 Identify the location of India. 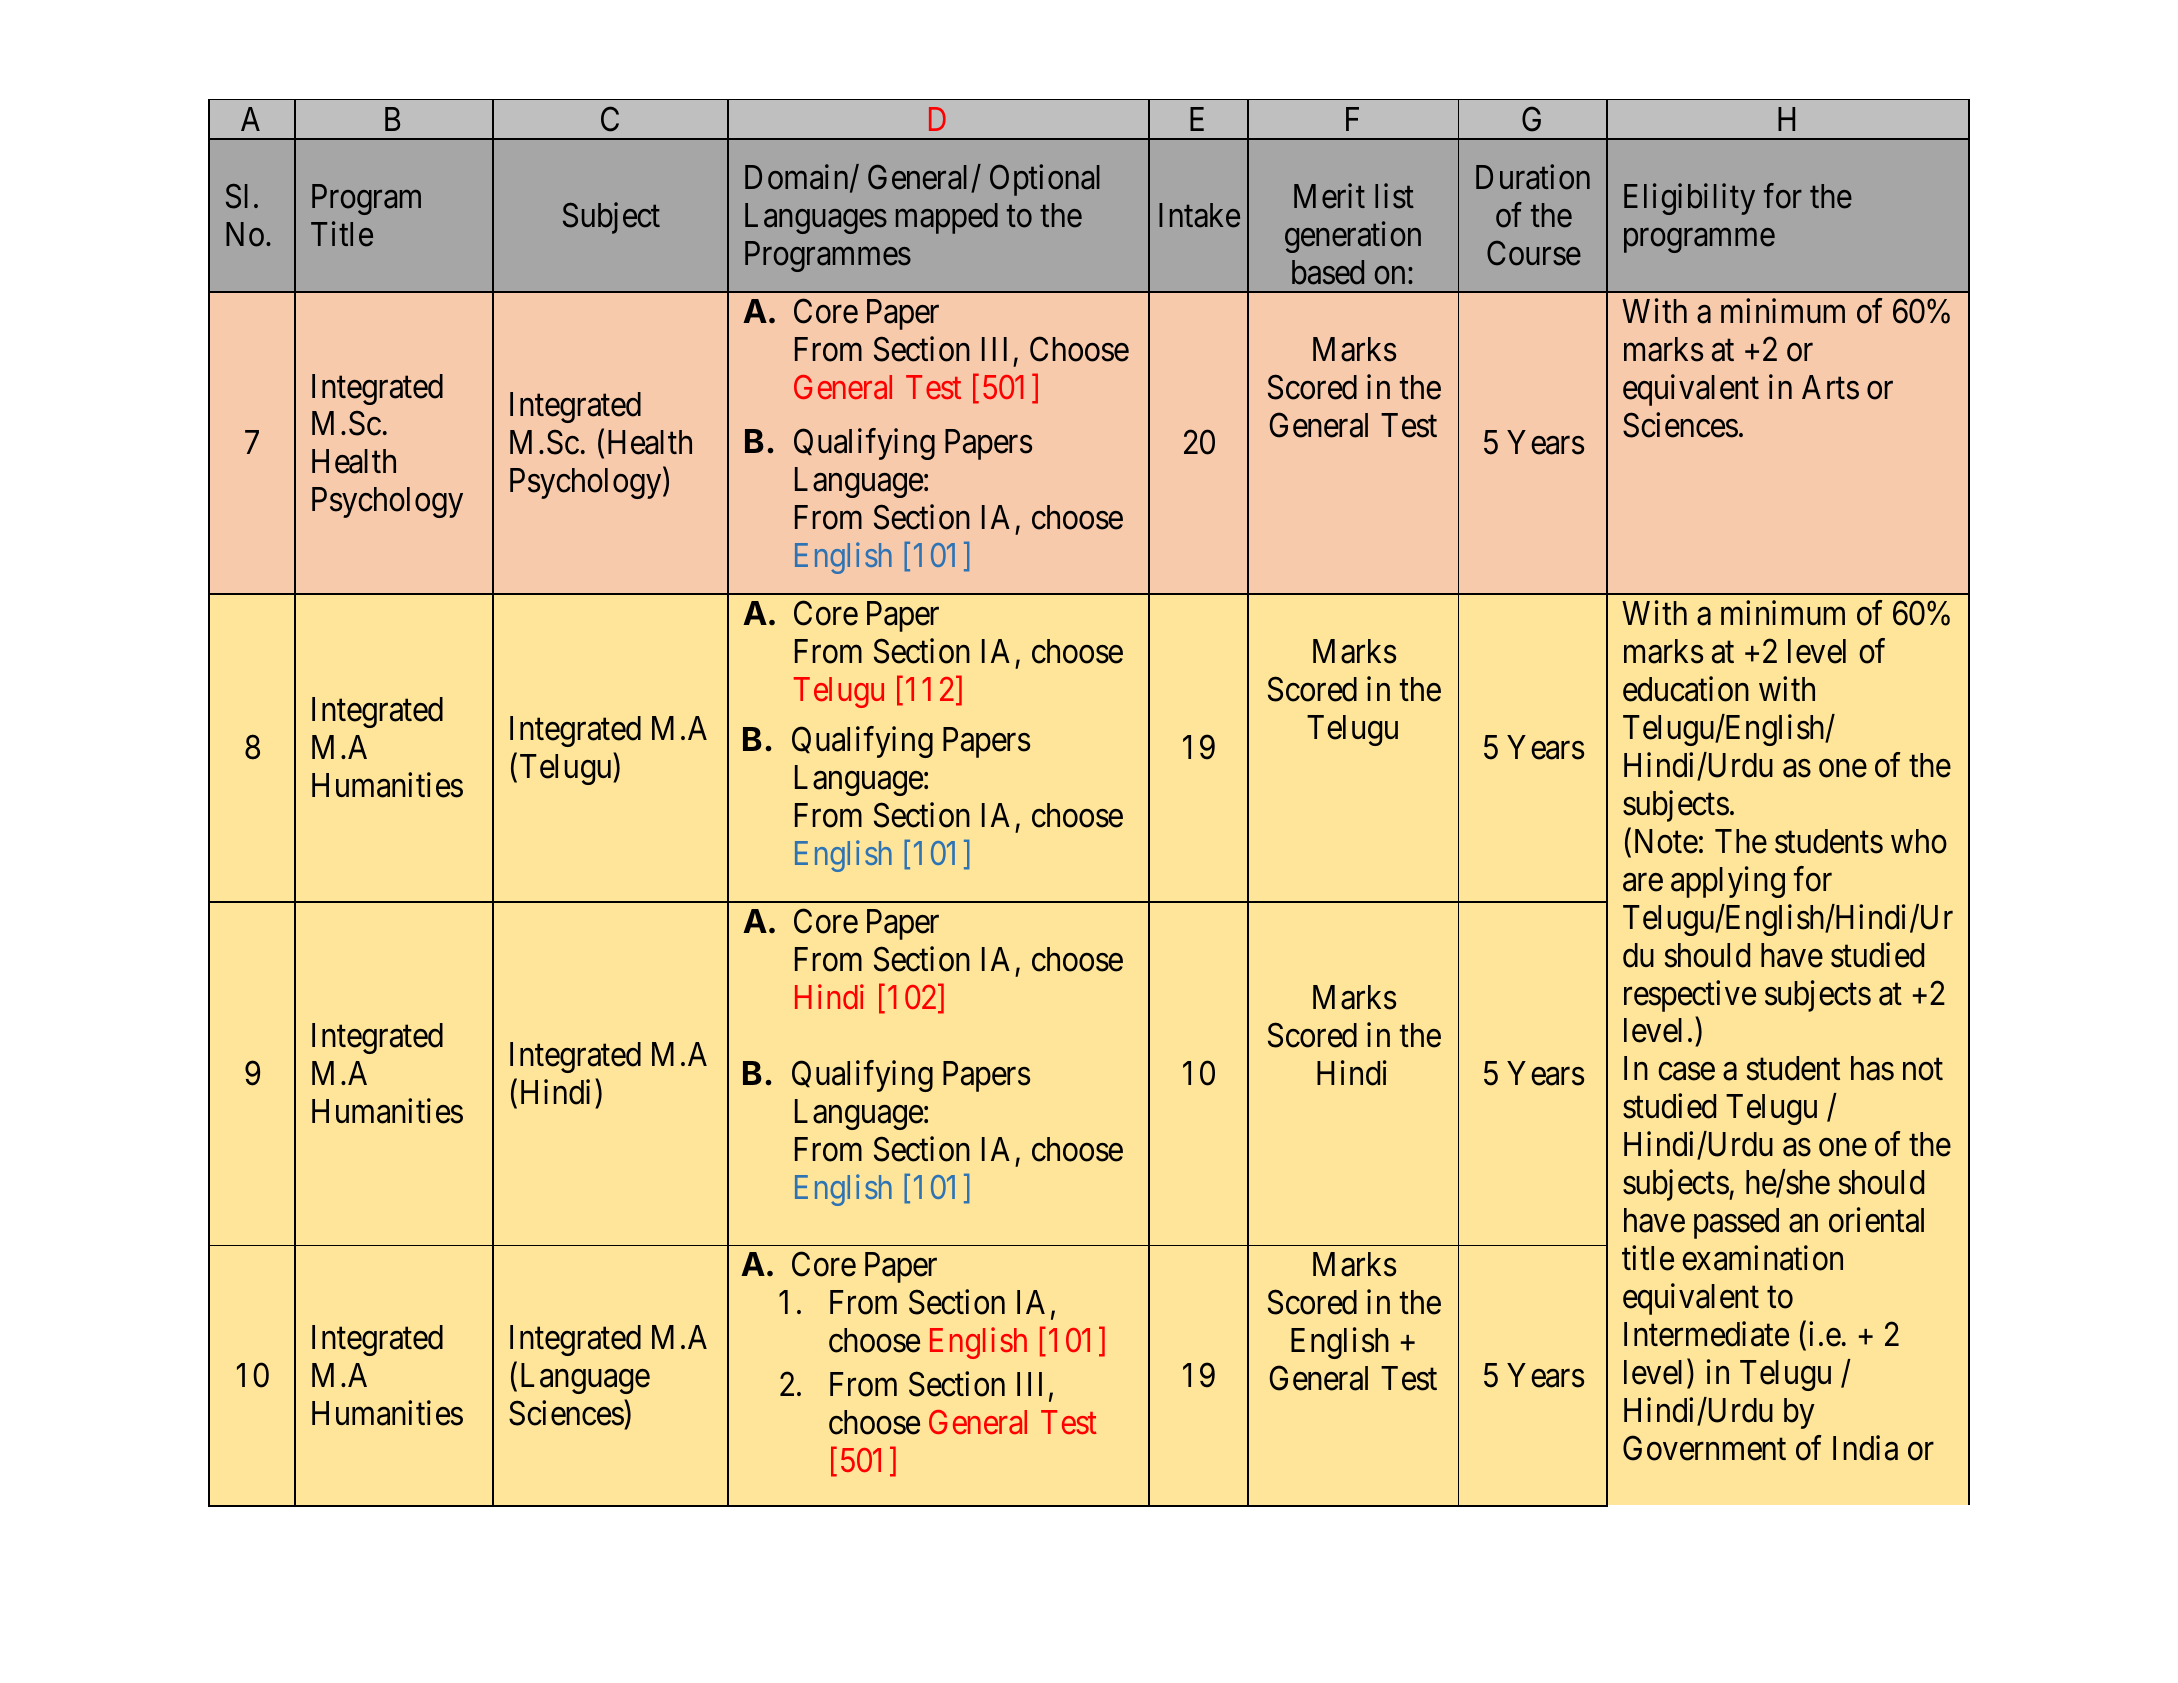
(1865, 1448).
